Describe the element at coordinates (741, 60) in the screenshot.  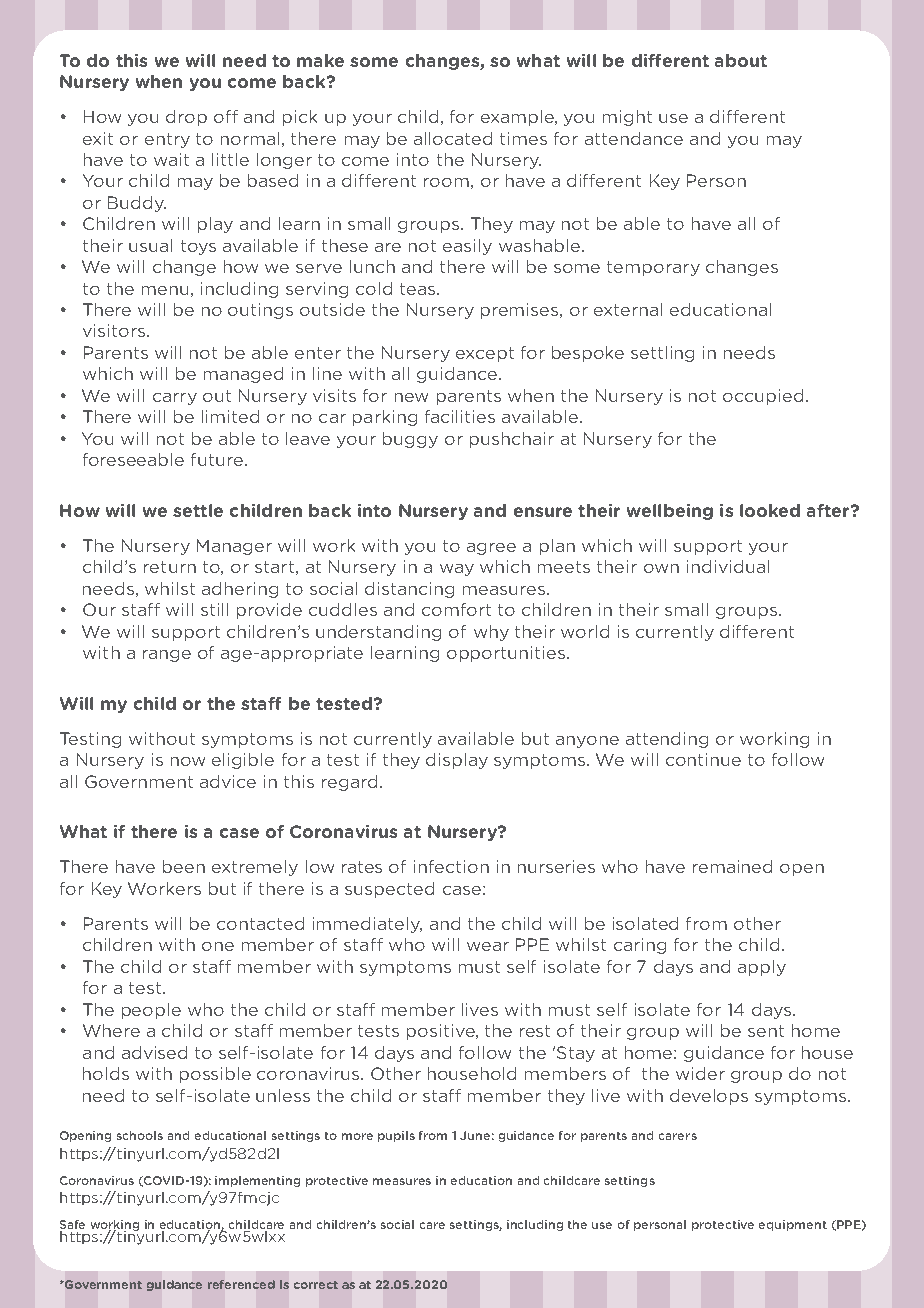
I see `about` at that location.
